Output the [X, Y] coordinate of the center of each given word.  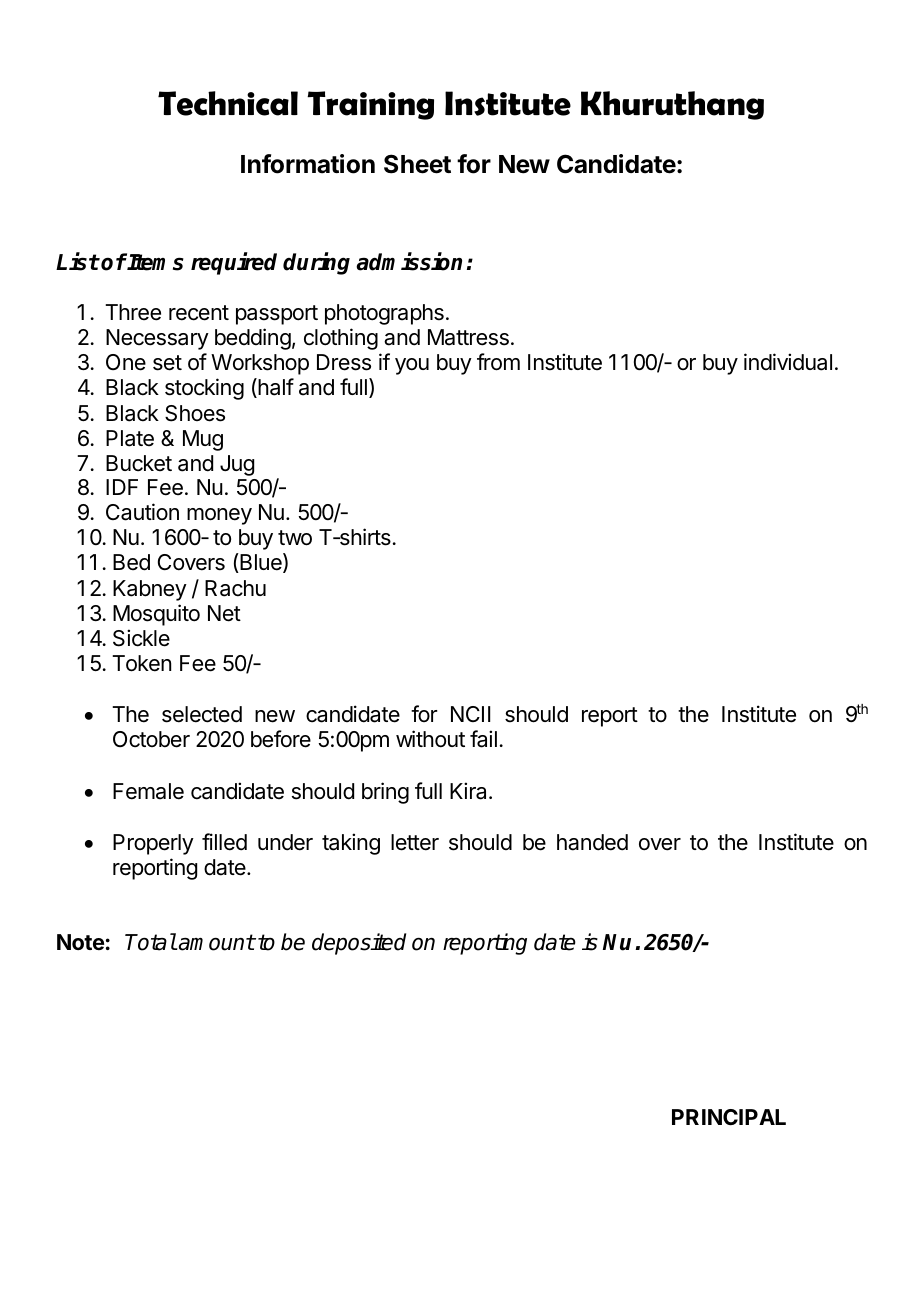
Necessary [157, 339]
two [295, 538]
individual [788, 362]
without [430, 739]
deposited [359, 944]
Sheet [417, 164]
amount [216, 942]
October [151, 739]
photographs [384, 314]
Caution [142, 512]
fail [483, 739]
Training [370, 105]
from [498, 362]
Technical [228, 103]
